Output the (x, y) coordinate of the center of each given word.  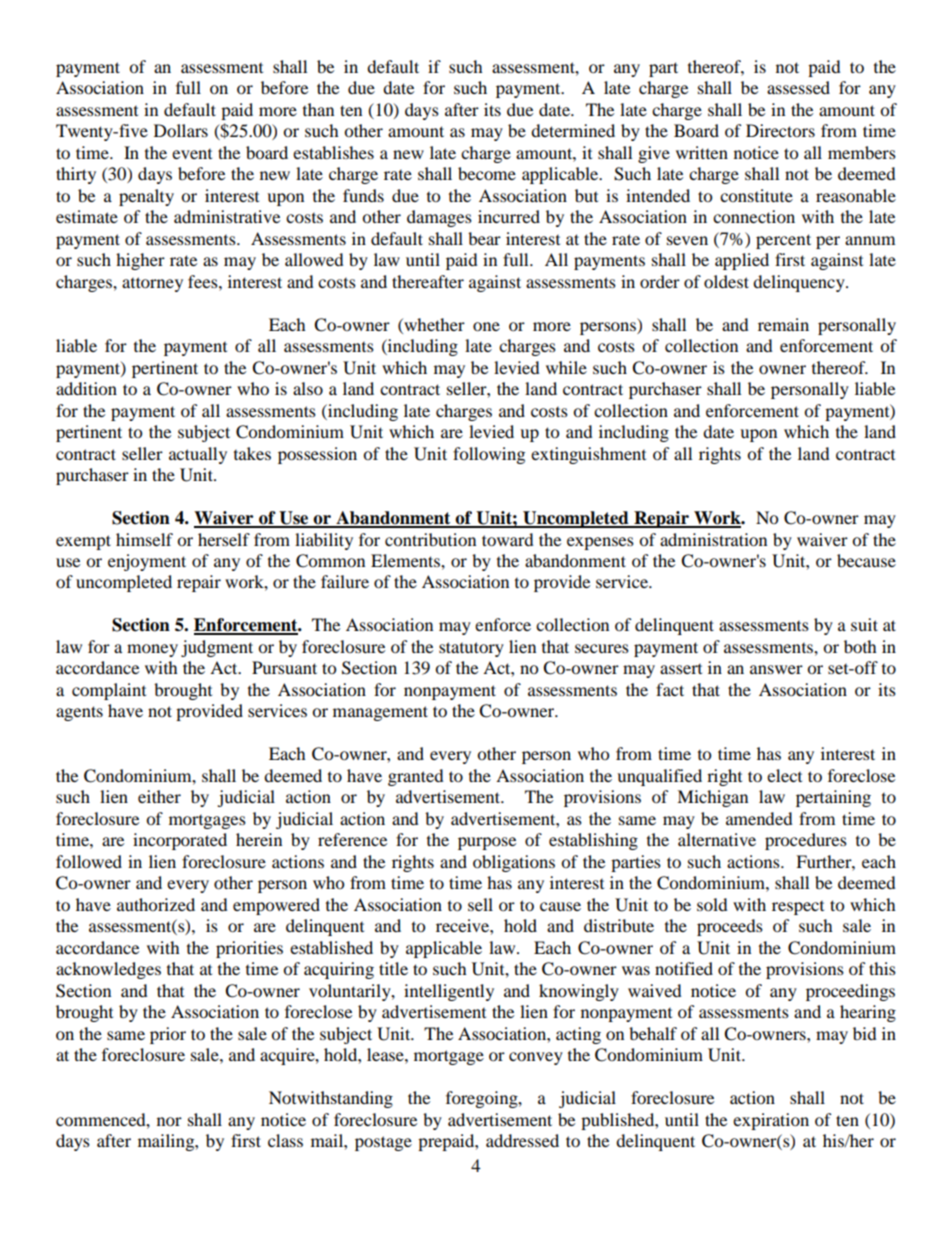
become (487, 173)
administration (713, 539)
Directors (780, 130)
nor (169, 1121)
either (159, 796)
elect (784, 775)
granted (416, 777)
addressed (522, 1140)
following (489, 455)
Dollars (181, 130)
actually (198, 455)
